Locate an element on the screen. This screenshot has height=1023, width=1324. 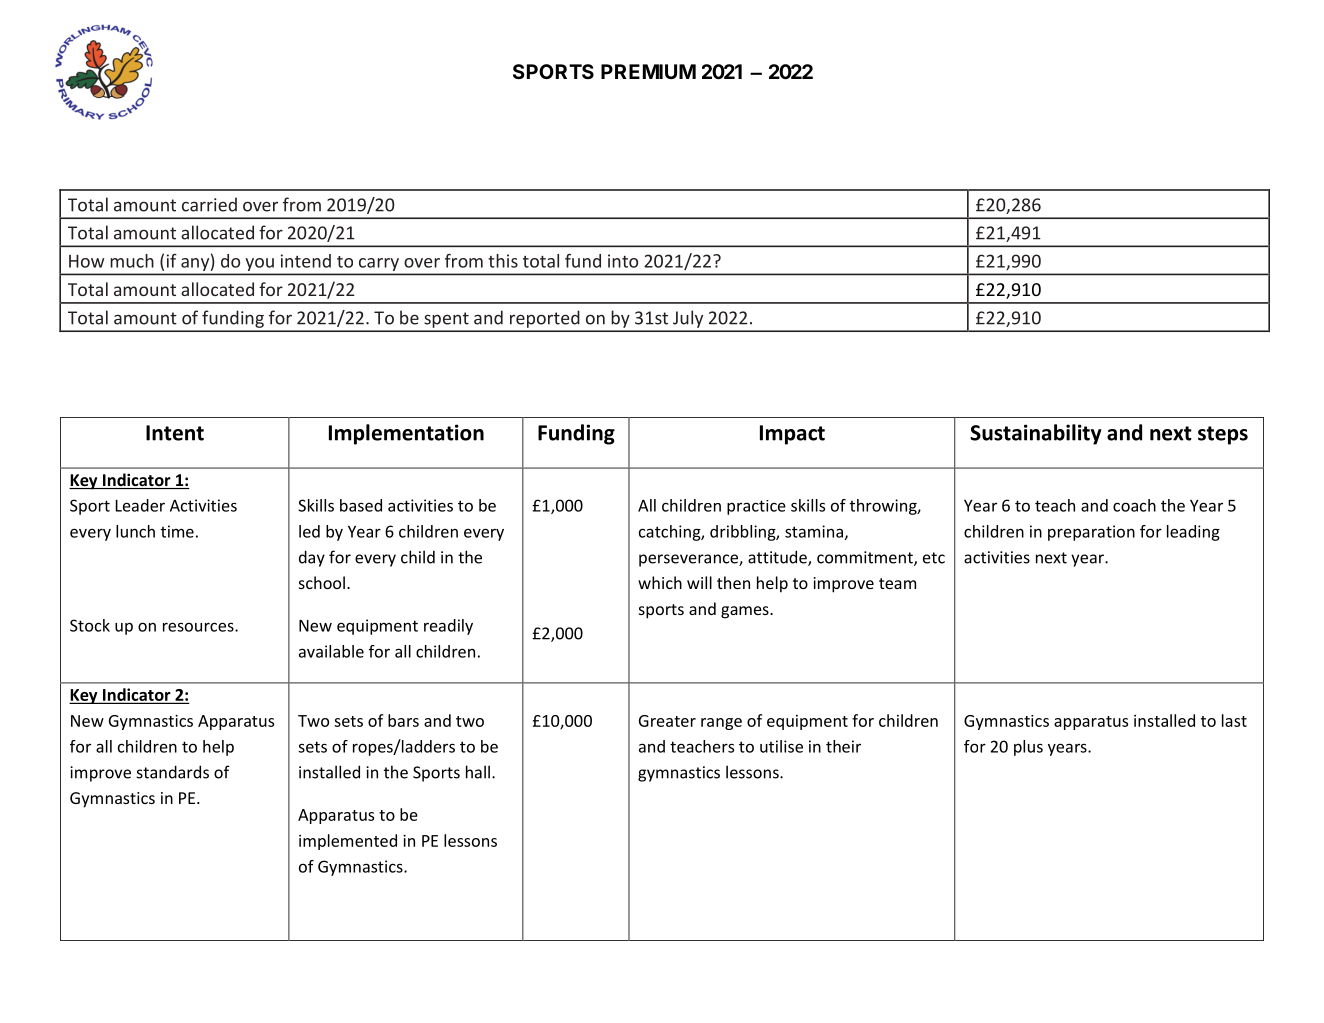
into is located at coordinates (623, 261).
